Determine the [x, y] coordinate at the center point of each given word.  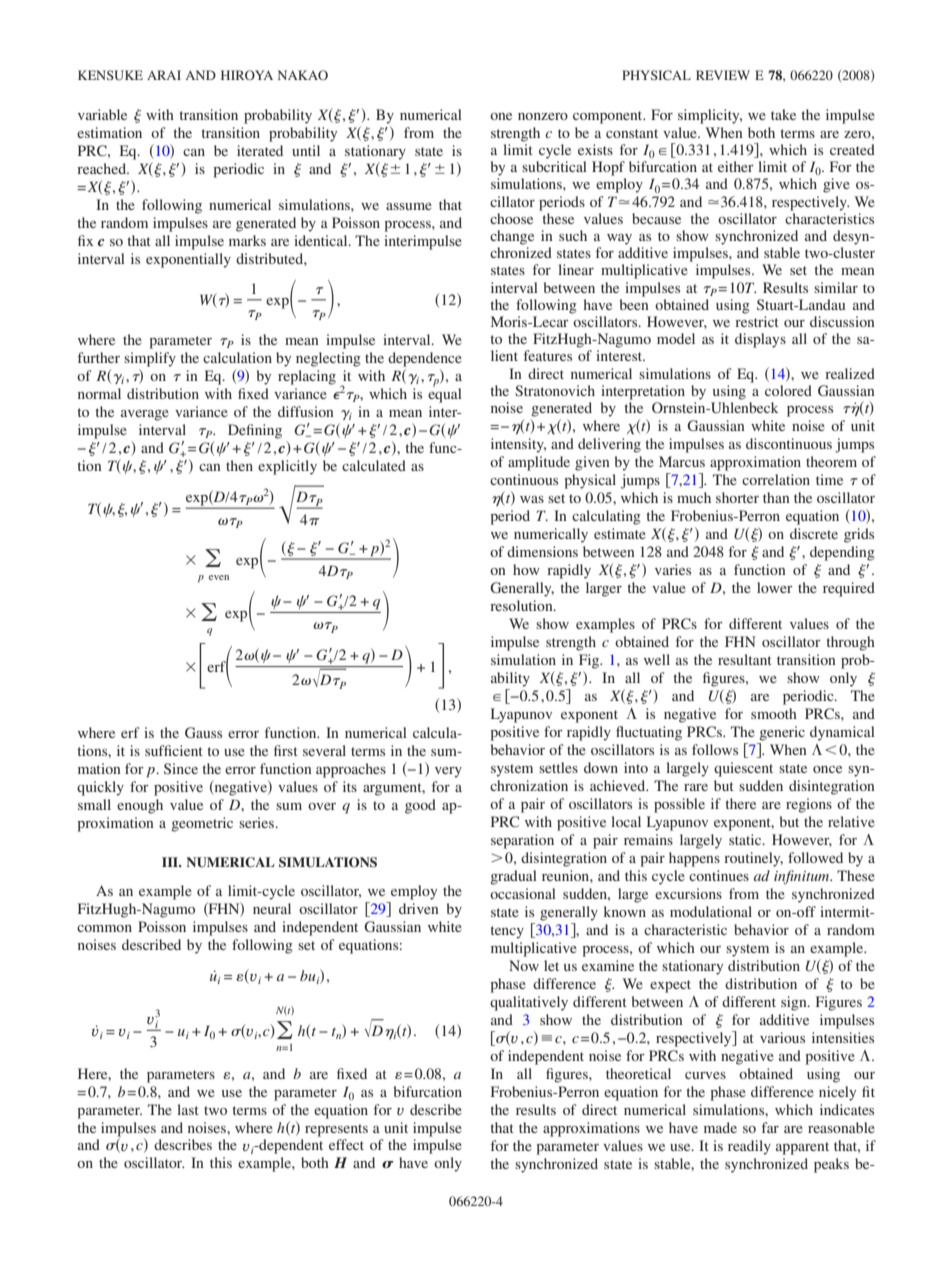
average [145, 415]
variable [102, 114]
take [783, 114]
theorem [831, 461]
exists [595, 149]
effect [346, 1144]
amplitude [539, 463]
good [420, 806]
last [188, 1109]
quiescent [743, 769]
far [770, 1127]
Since [181, 768]
